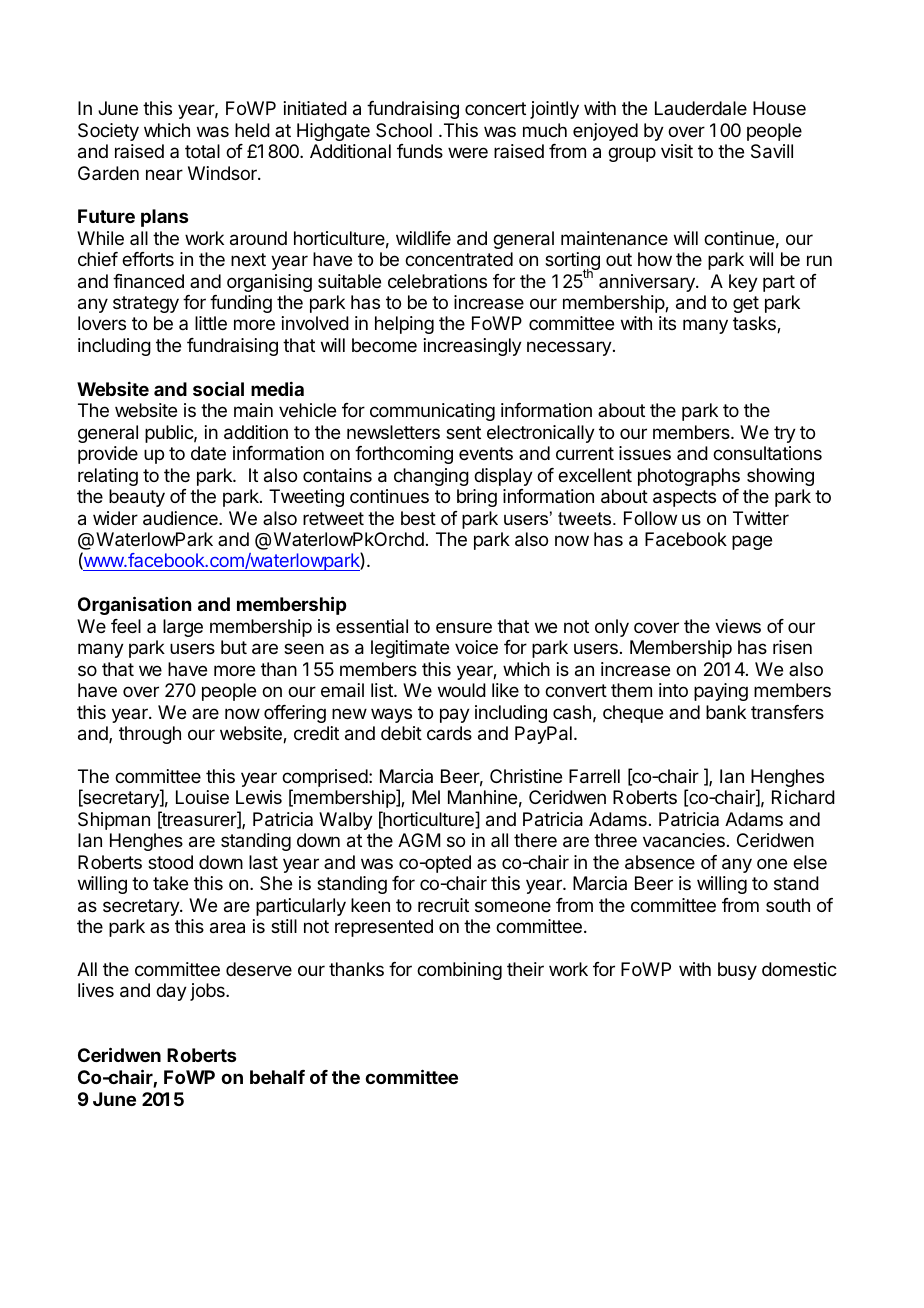  What do you see at coordinates (134, 605) in the page?
I see `Organisation` at bounding box center [134, 605].
